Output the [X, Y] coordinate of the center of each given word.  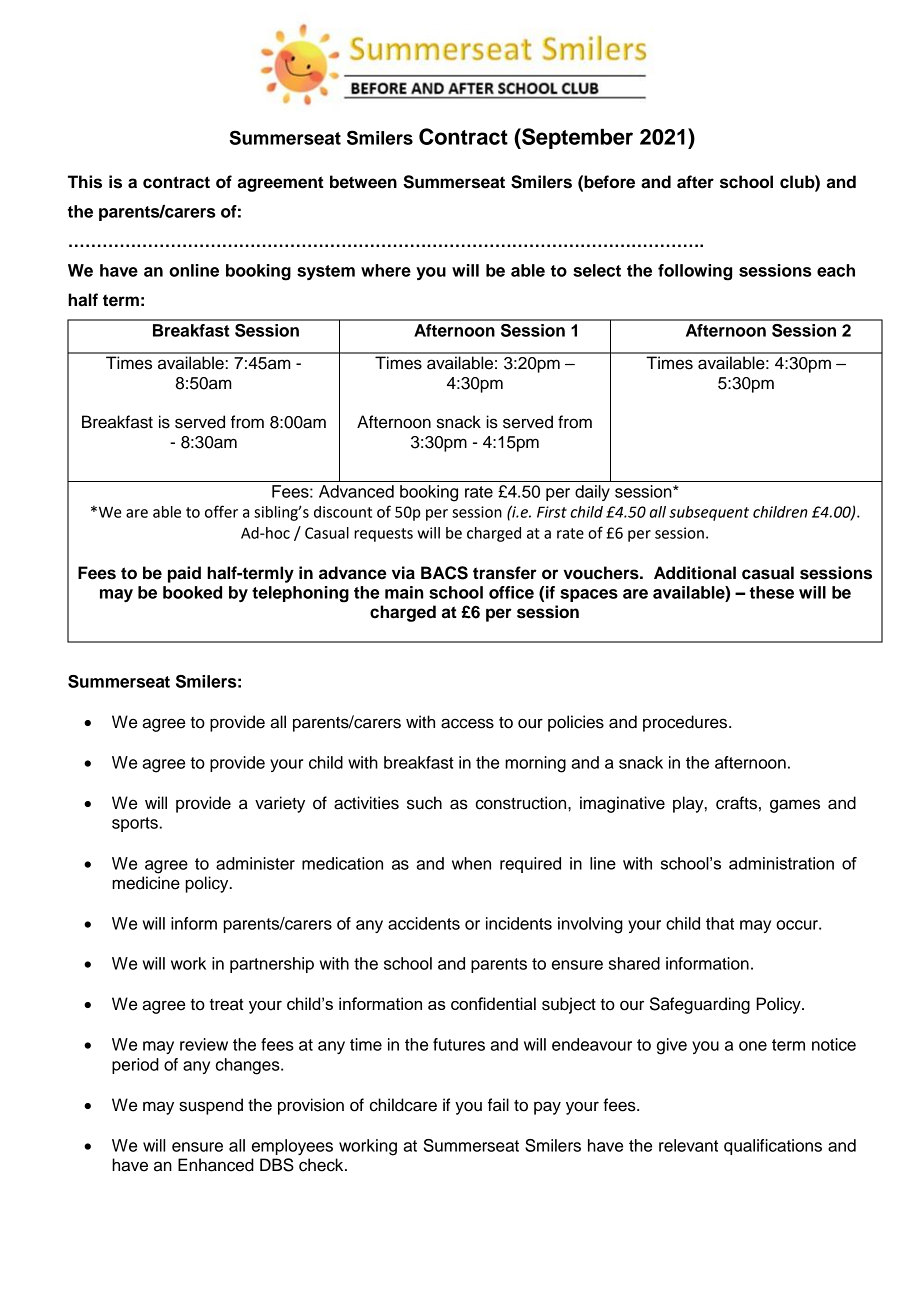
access [467, 723]
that [720, 923]
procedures [685, 723]
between [363, 182]
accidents [424, 923]
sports [136, 824]
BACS [444, 573]
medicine [146, 883]
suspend [211, 1106]
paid [184, 574]
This [85, 182]
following [695, 272]
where [386, 270]
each [836, 270]
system [326, 272]
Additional [695, 573]
